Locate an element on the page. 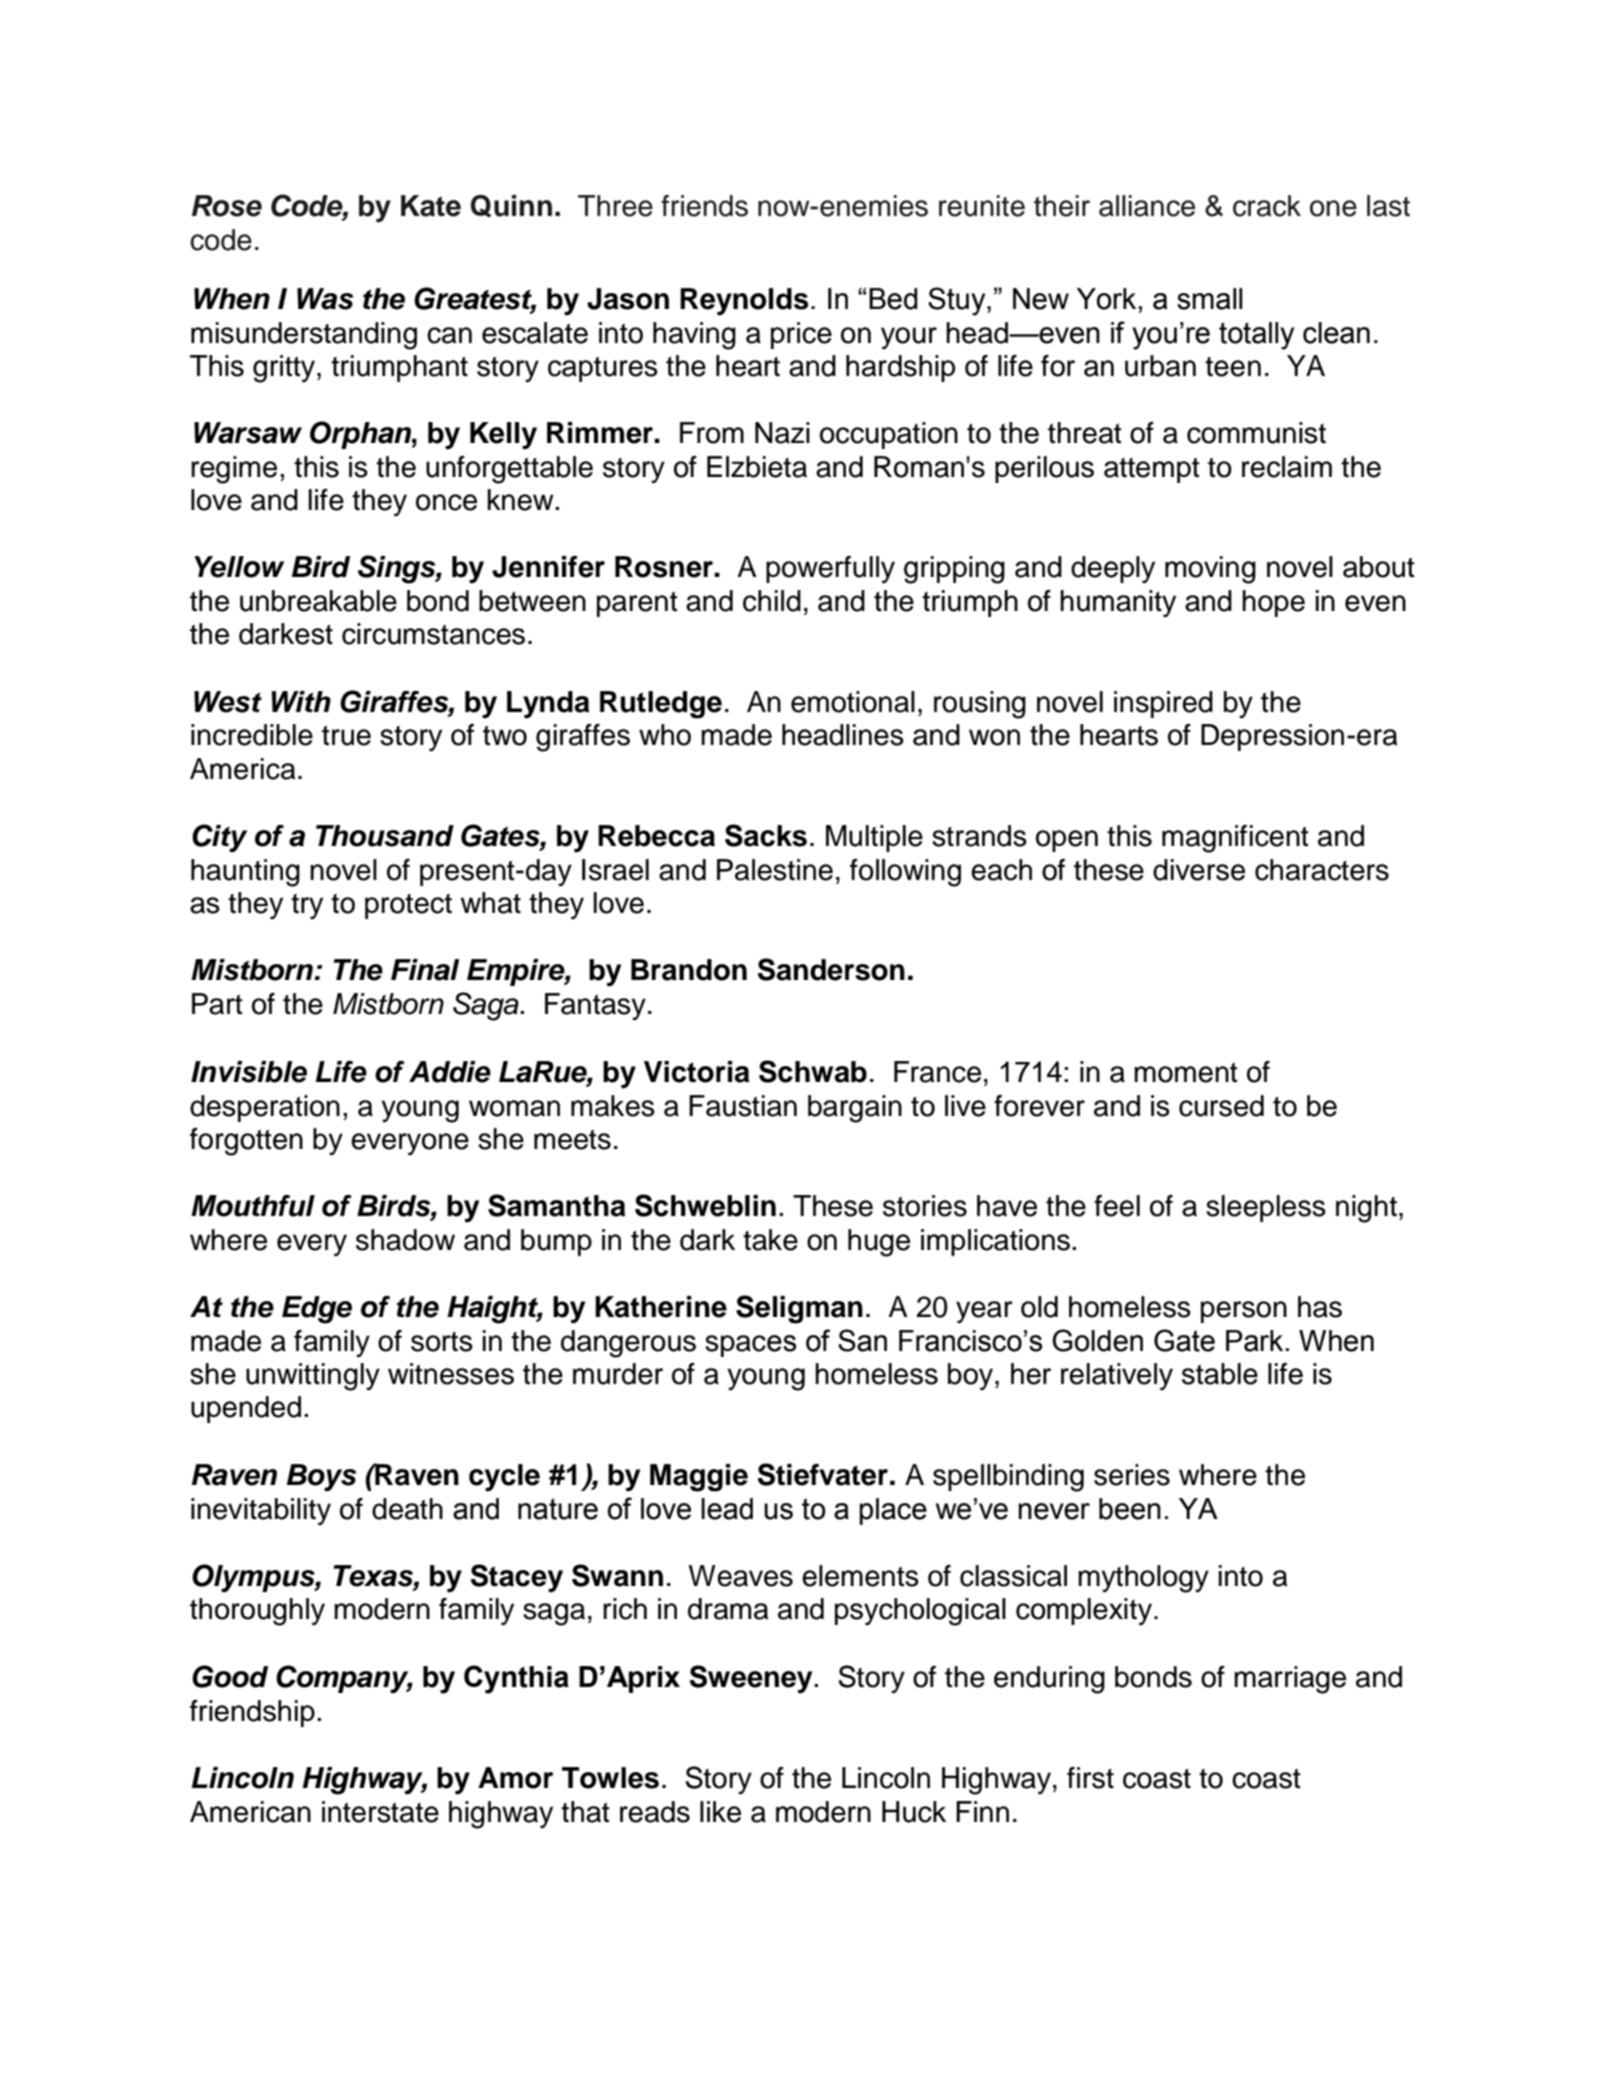 Image resolution: width=1612 pixels, height=2086 pixels. crack is located at coordinates (1267, 206).
